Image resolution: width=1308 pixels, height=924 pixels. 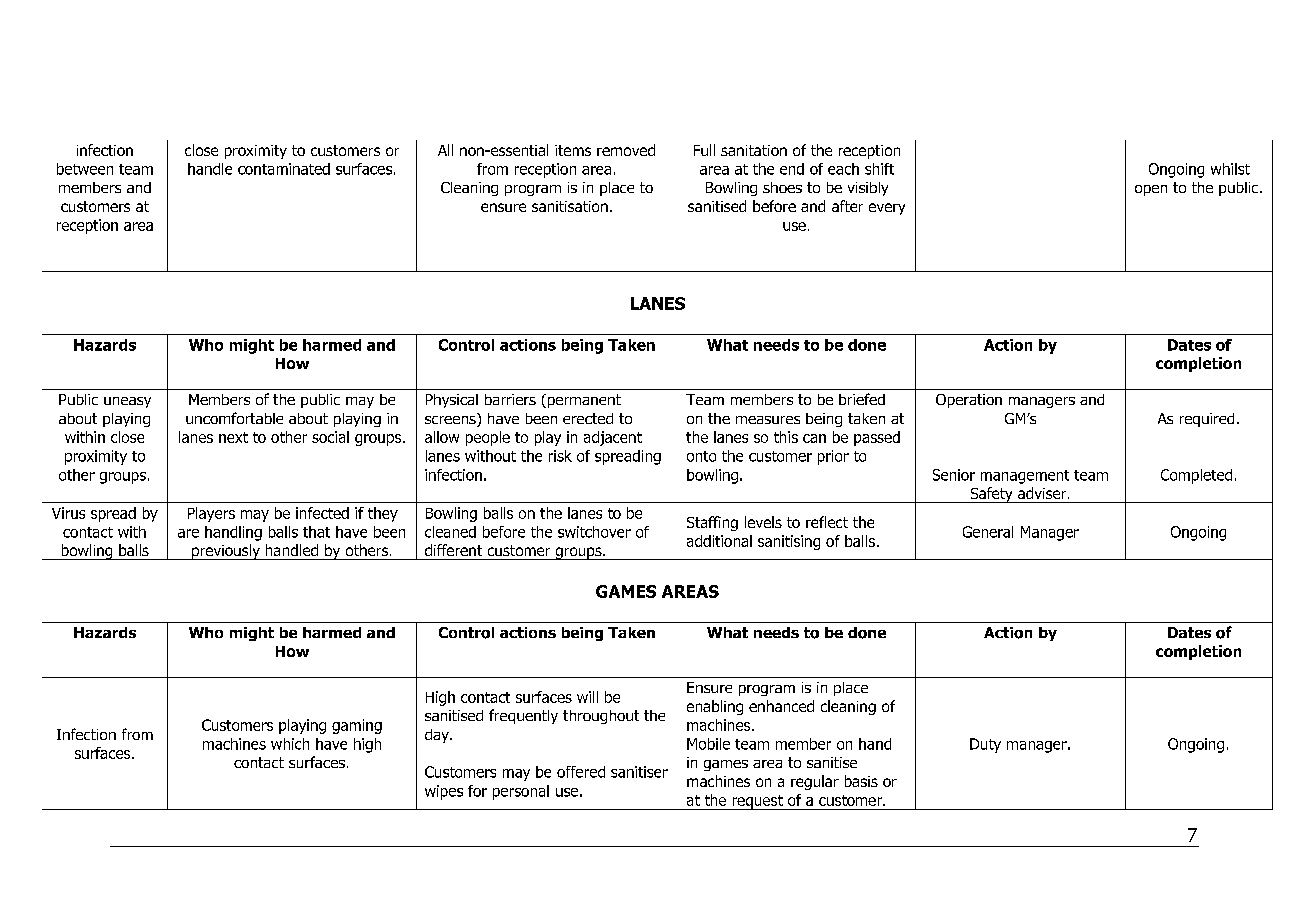 What do you see at coordinates (626, 150) in the screenshot?
I see `removed` at bounding box center [626, 150].
